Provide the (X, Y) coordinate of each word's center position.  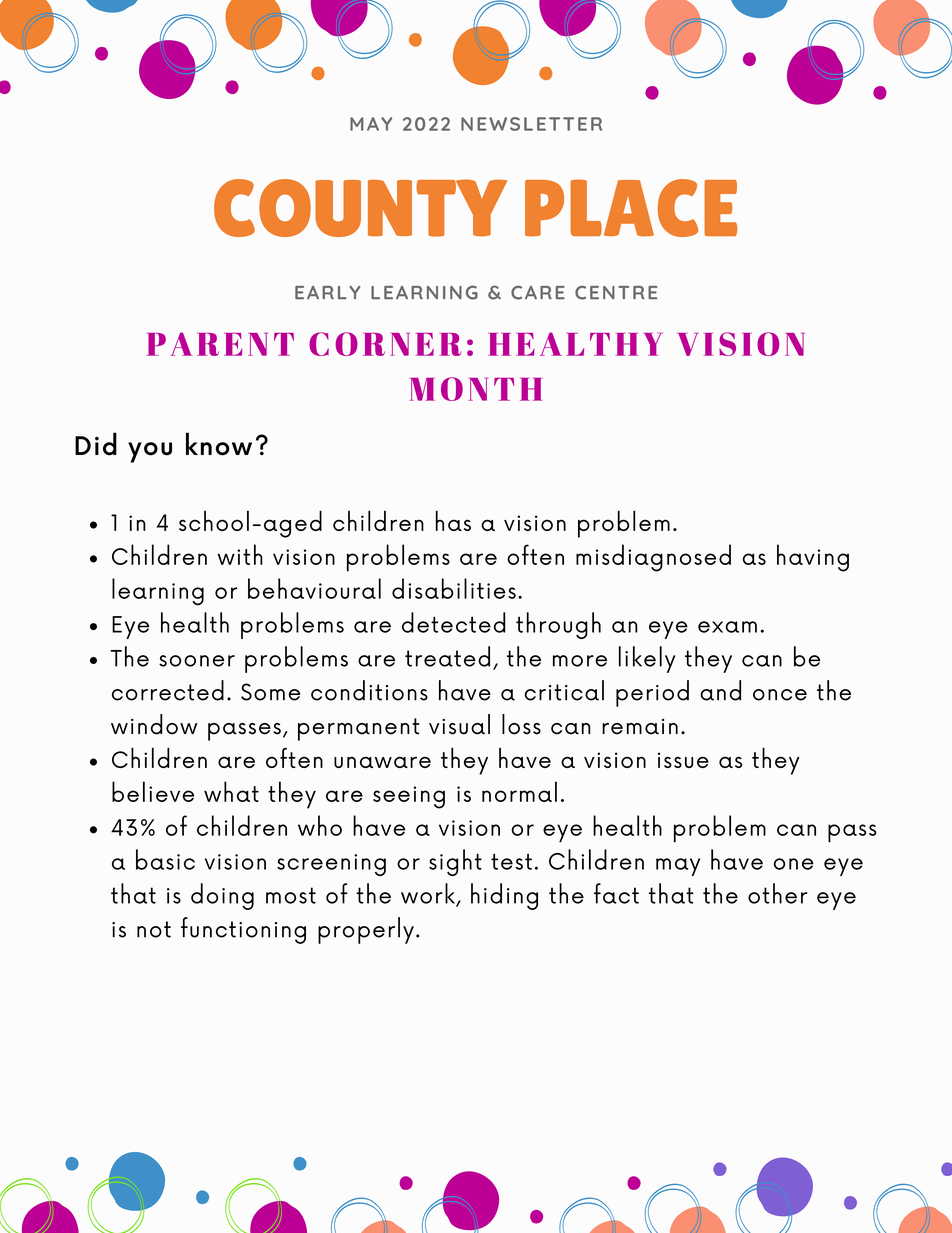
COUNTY (360, 208)
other (778, 893)
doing (222, 896)
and (720, 690)
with (240, 554)
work (429, 894)
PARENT (220, 344)
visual (459, 724)
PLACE (631, 208)
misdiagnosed (653, 558)
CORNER (385, 344)
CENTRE (616, 293)
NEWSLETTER (531, 124)
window (154, 724)
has (453, 520)
